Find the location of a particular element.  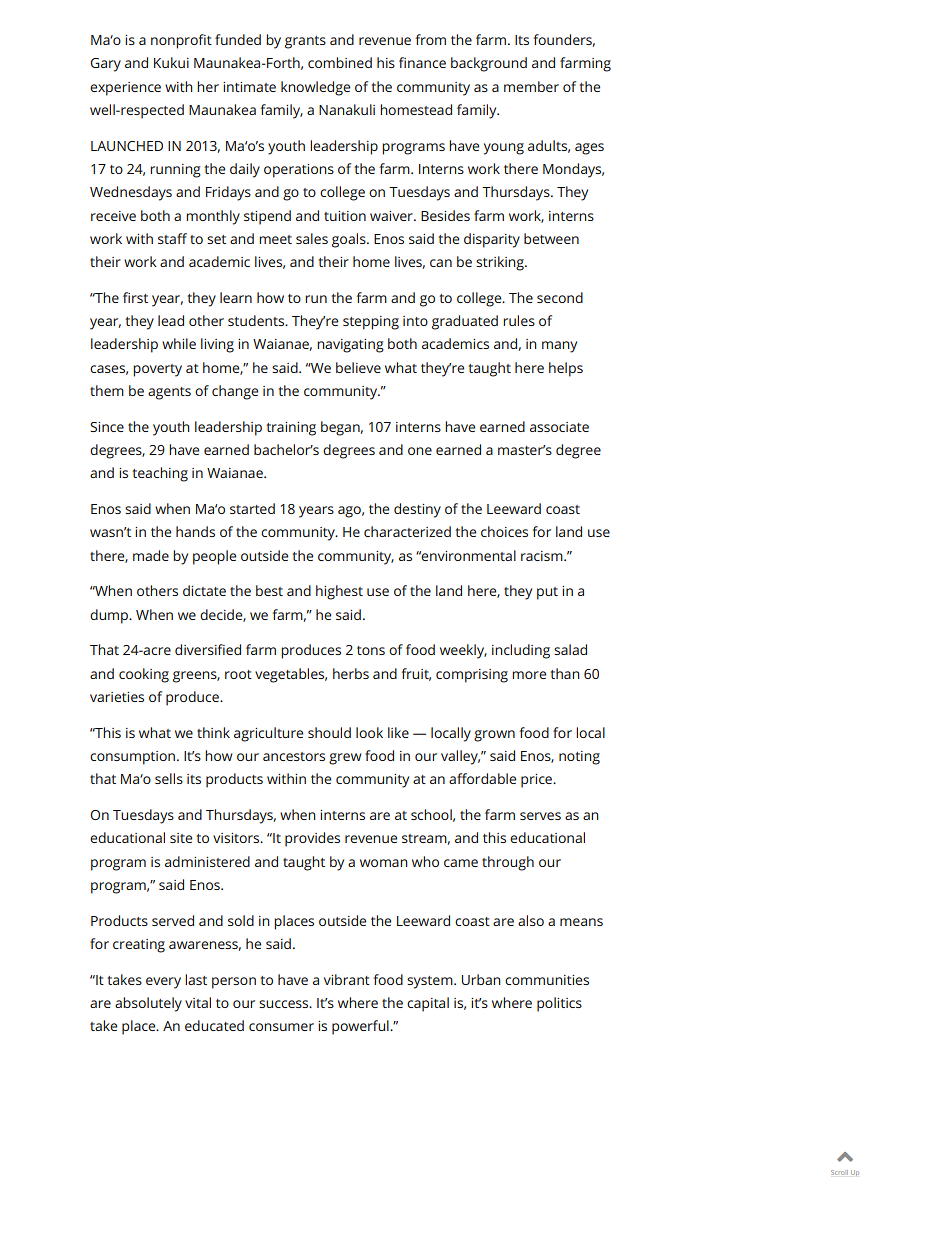

dictate is located at coordinates (204, 590).
